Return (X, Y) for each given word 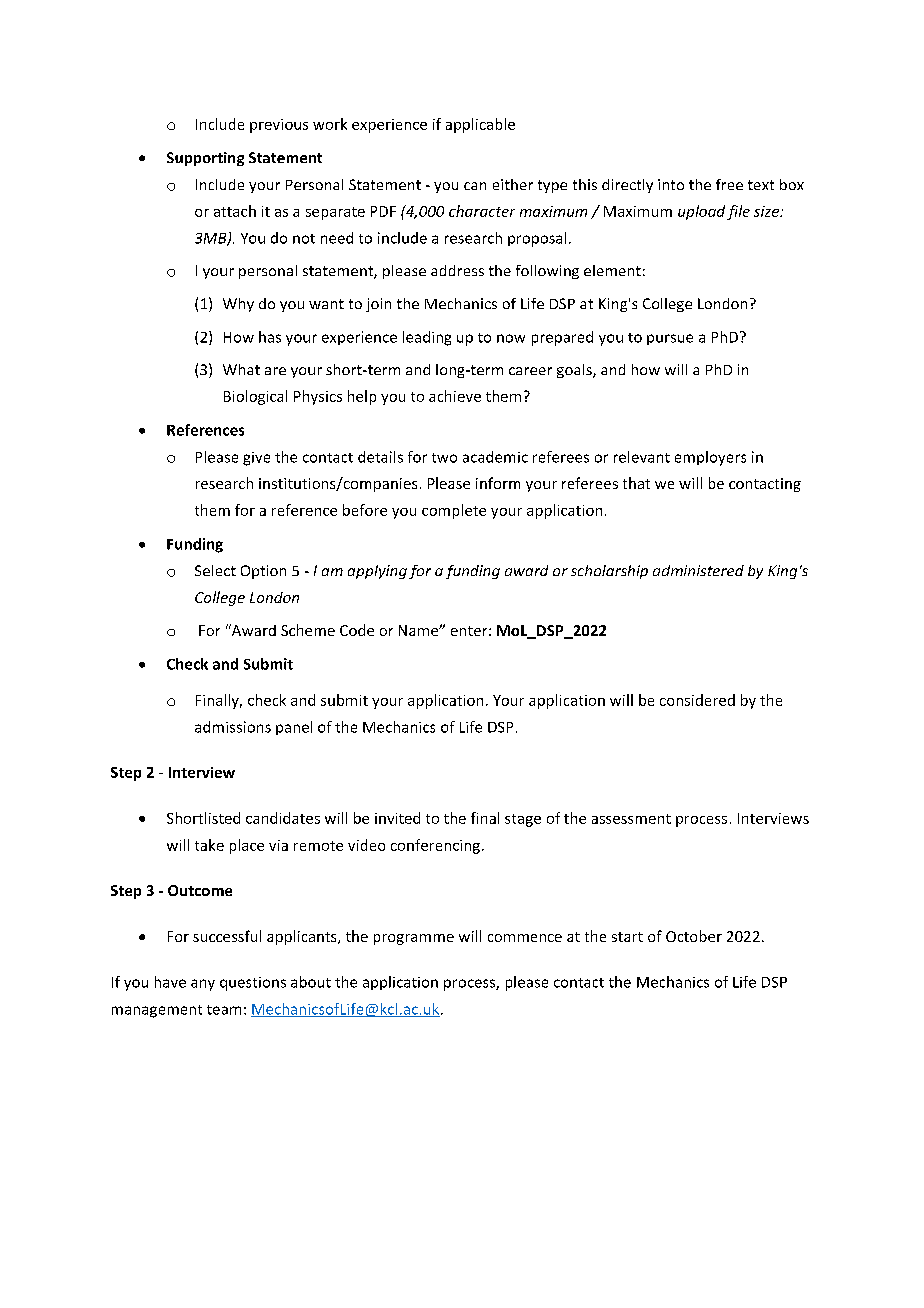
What (241, 369)
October (694, 936)
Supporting (205, 159)
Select (215, 570)
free (729, 184)
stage (523, 820)
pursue (670, 339)
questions (253, 984)
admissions (233, 727)
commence (525, 938)
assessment (631, 819)
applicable (480, 125)
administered (698, 570)
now (511, 338)
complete (454, 511)
